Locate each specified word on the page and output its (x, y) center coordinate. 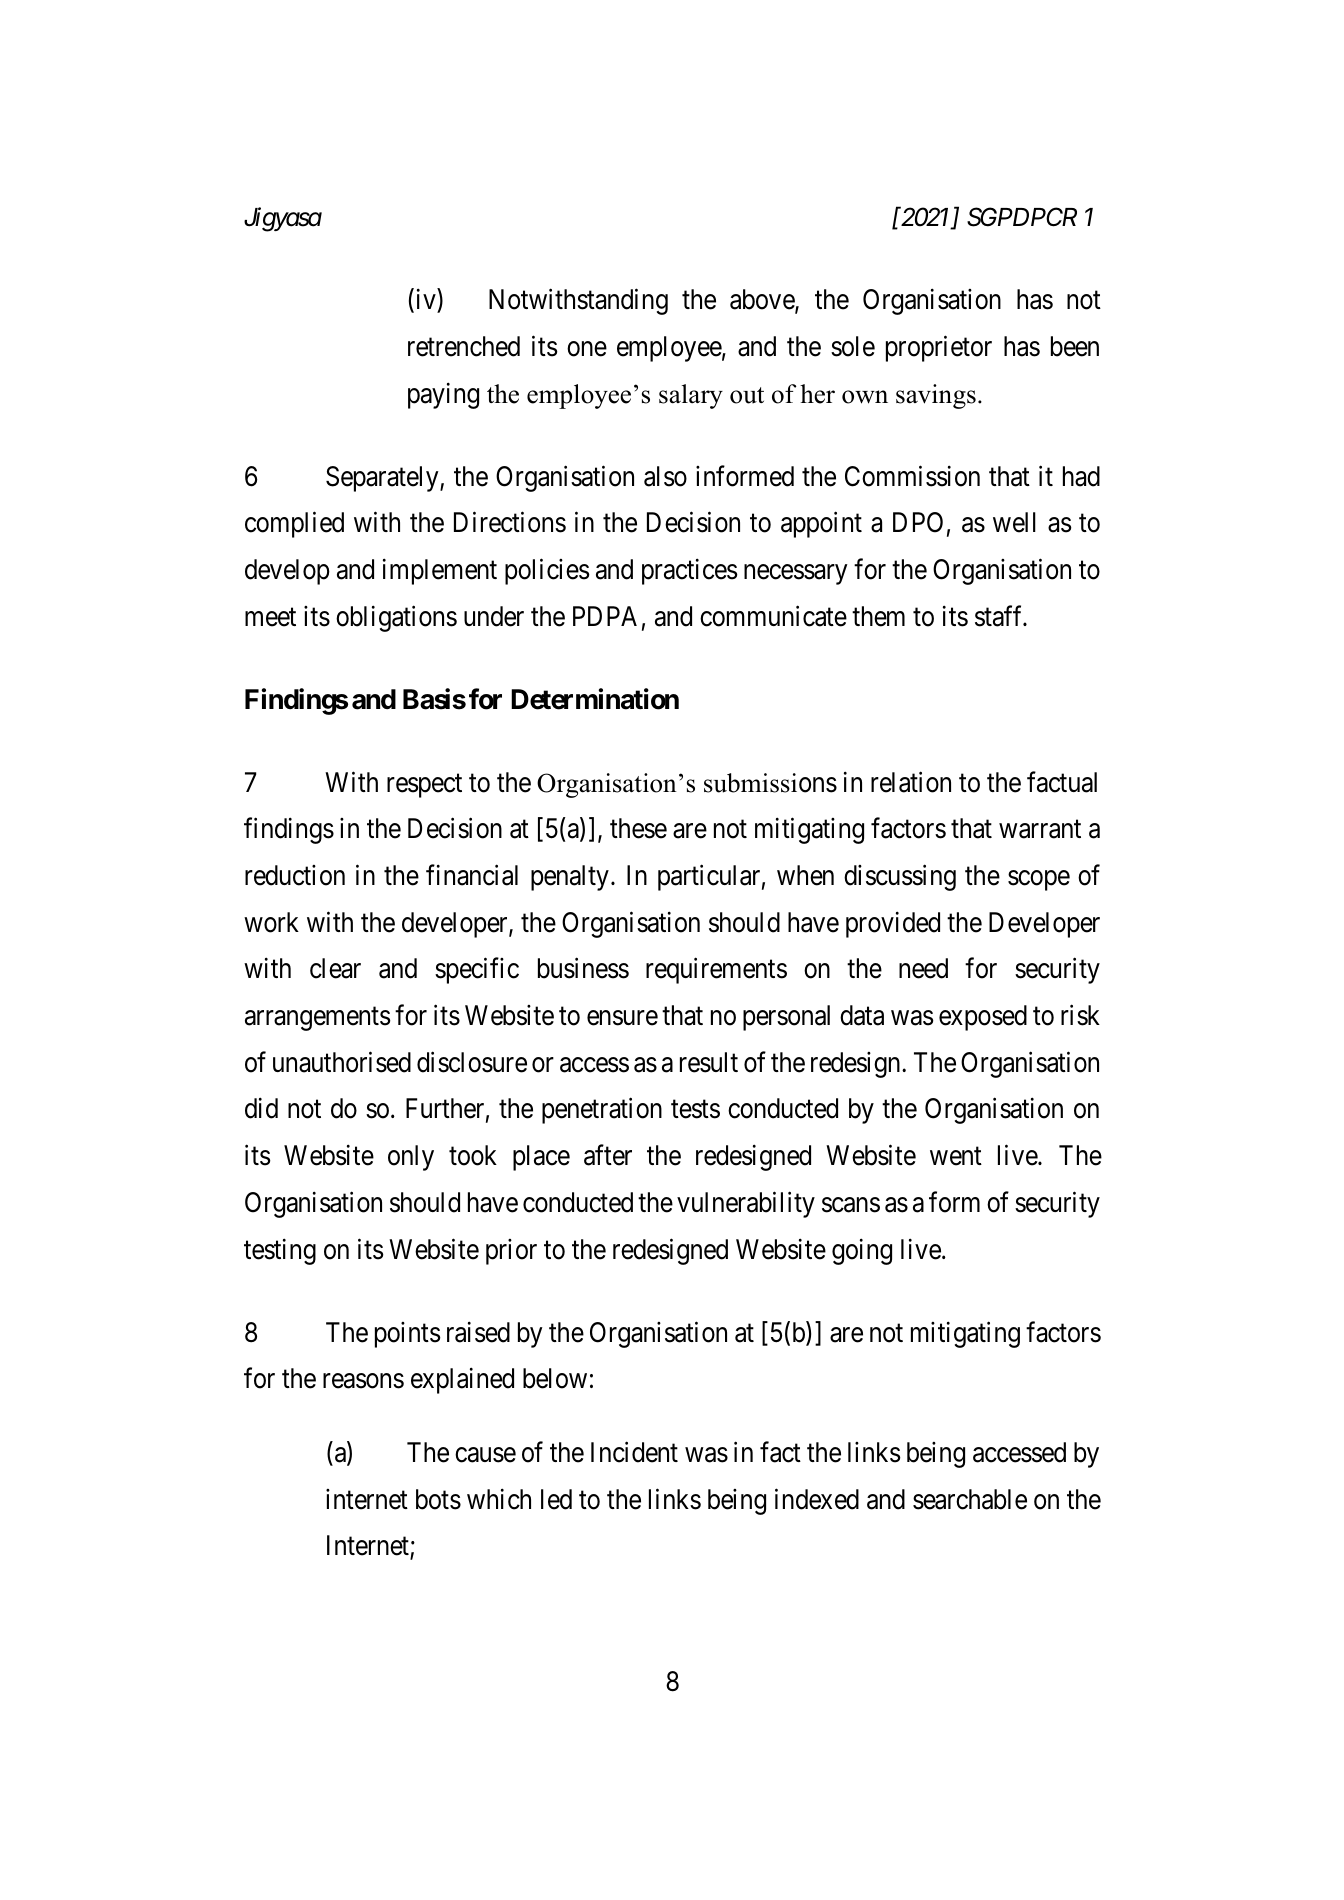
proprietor (939, 348)
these (638, 828)
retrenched (464, 346)
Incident (634, 1452)
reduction (295, 875)
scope (1039, 880)
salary (691, 396)
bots (438, 1499)
